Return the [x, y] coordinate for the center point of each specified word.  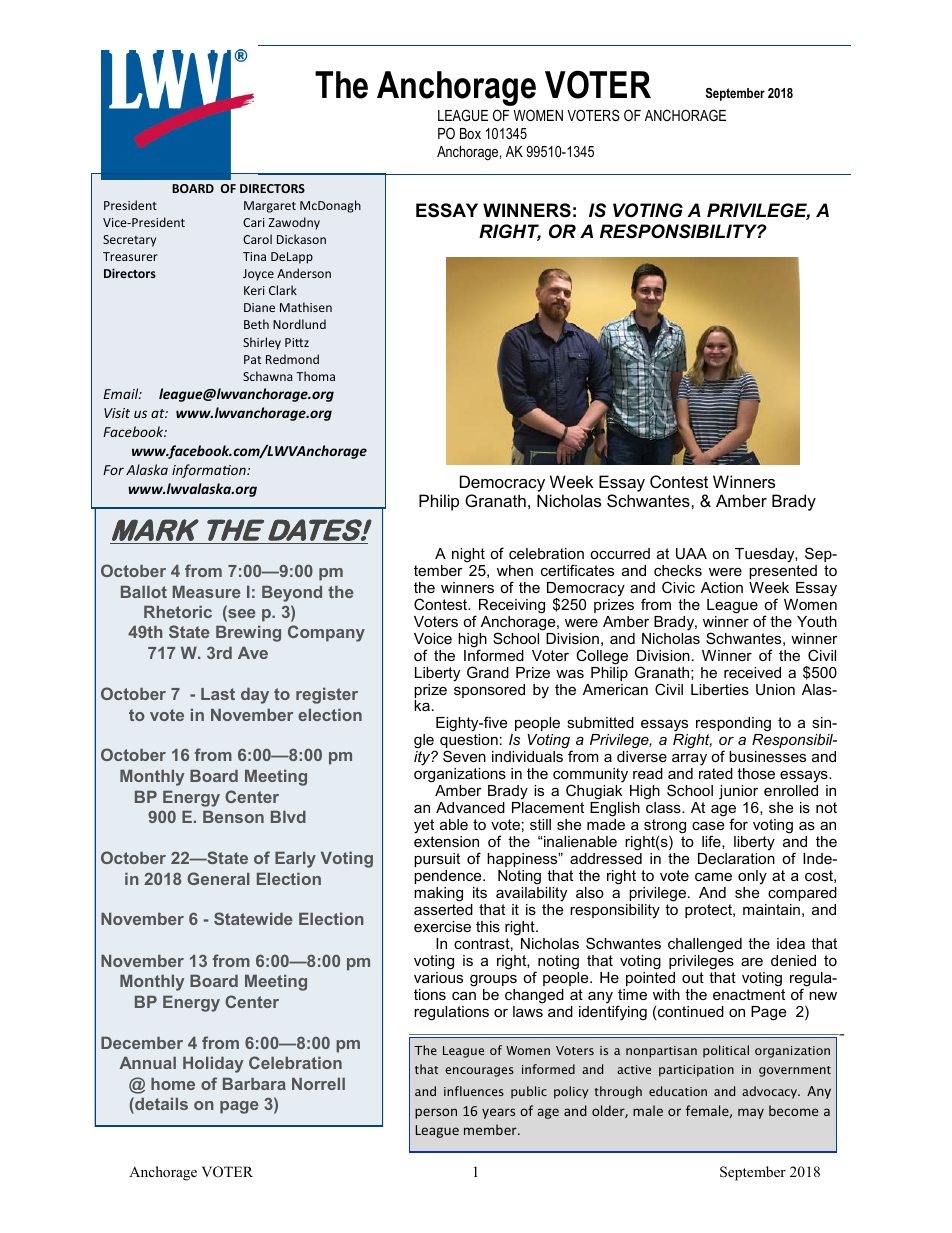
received [752, 672]
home [173, 1084]
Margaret [270, 207]
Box [470, 133]
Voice [433, 638]
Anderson [304, 273]
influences [474, 1091]
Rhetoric [178, 612]
